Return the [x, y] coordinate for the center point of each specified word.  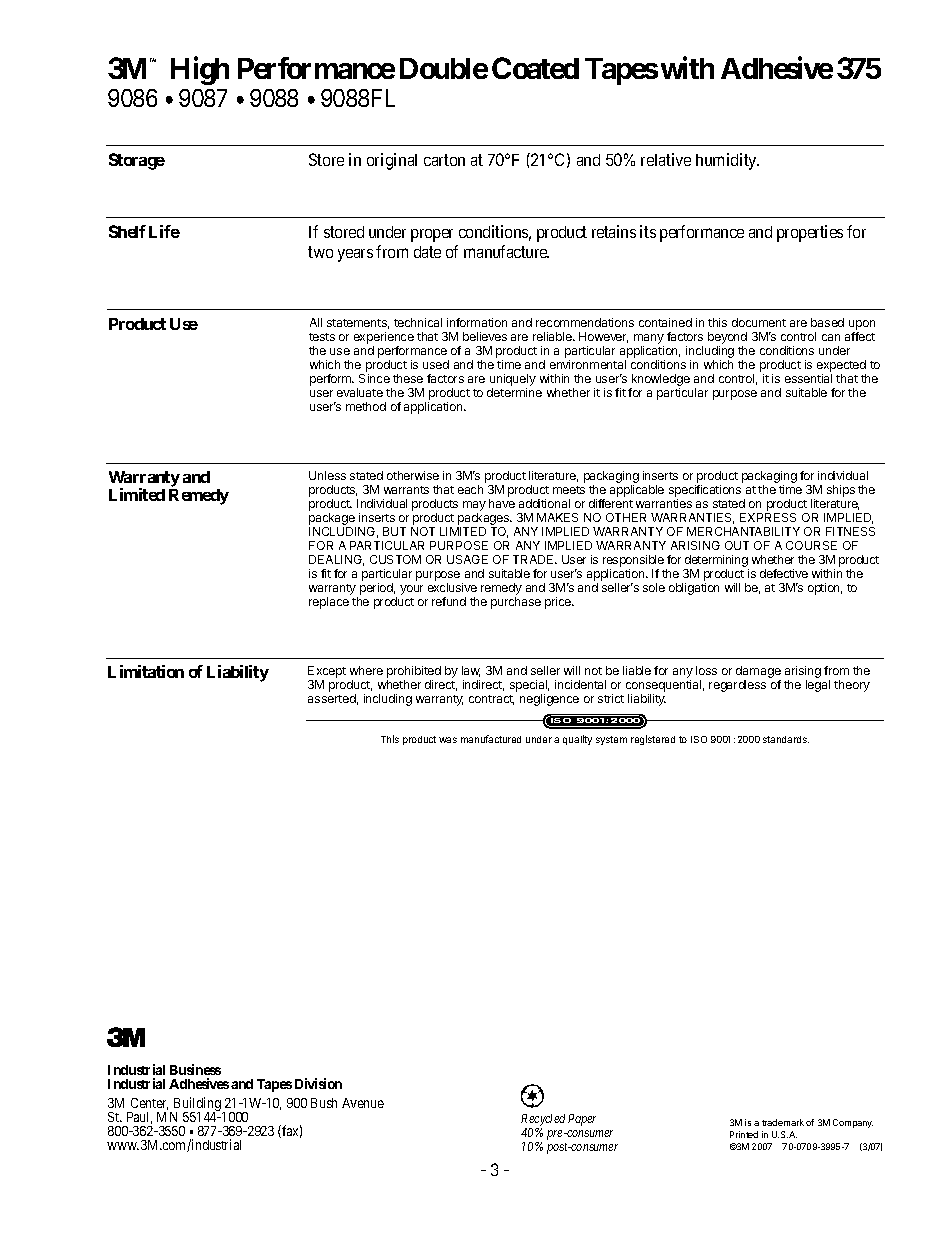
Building [197, 1105]
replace [329, 603]
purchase [516, 603]
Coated [535, 68]
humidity [727, 161]
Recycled [543, 1120]
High [200, 71]
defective [784, 573]
